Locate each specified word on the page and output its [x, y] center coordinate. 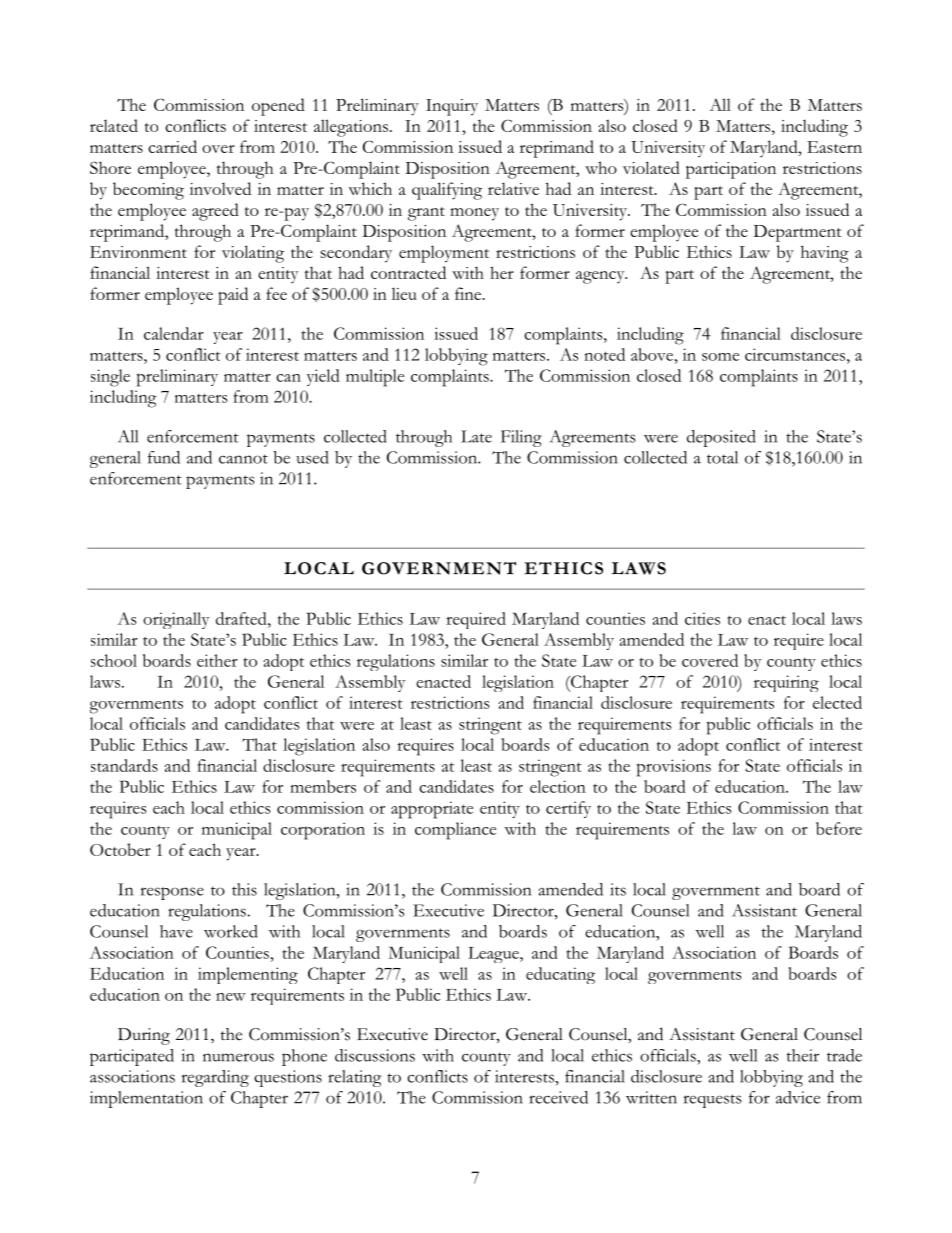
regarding [215, 1078]
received [558, 1097]
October [120, 849]
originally [176, 620]
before [839, 828]
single [110, 378]
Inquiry [452, 107]
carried [172, 146]
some [720, 357]
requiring [786, 683]
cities [702, 618]
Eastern [834, 147]
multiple [375, 378]
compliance [455, 831]
